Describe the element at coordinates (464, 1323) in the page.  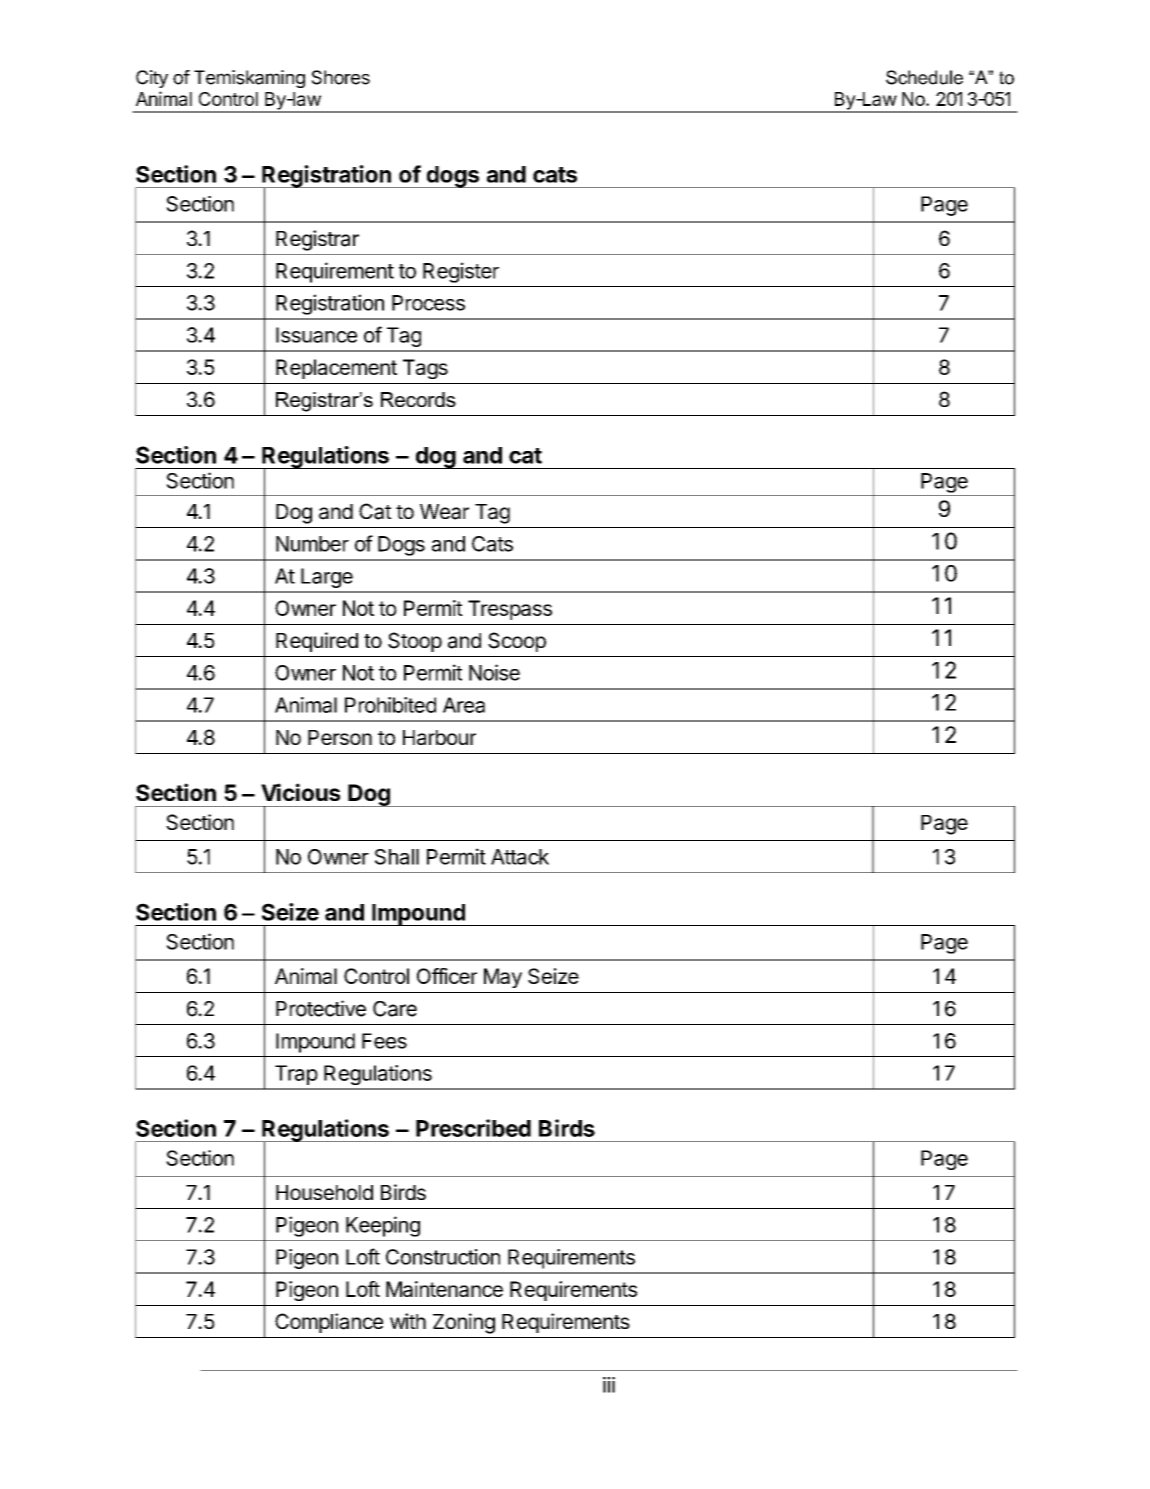
I see `Zoning` at that location.
